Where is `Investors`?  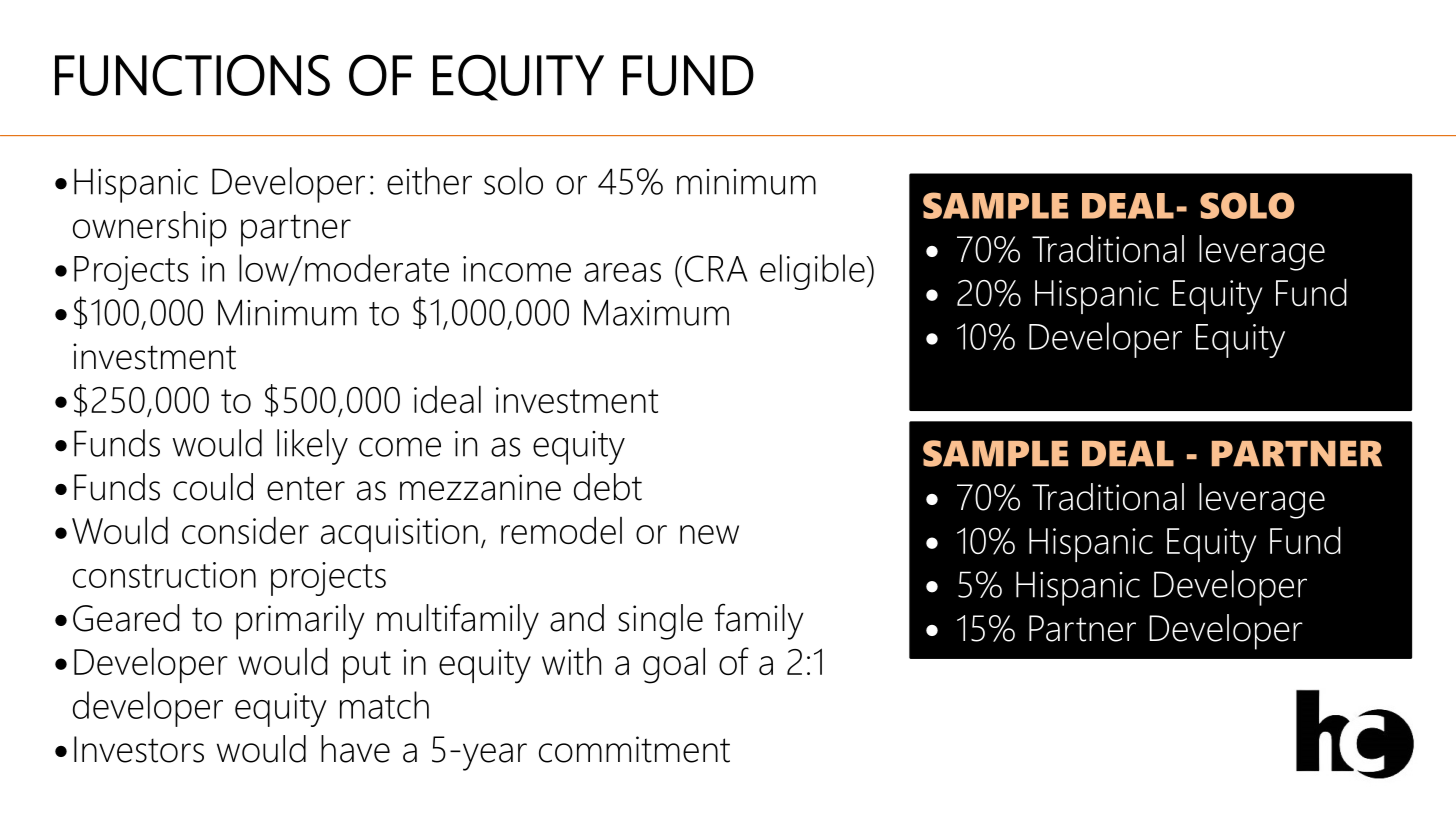
Investors is located at coordinates (139, 749).
